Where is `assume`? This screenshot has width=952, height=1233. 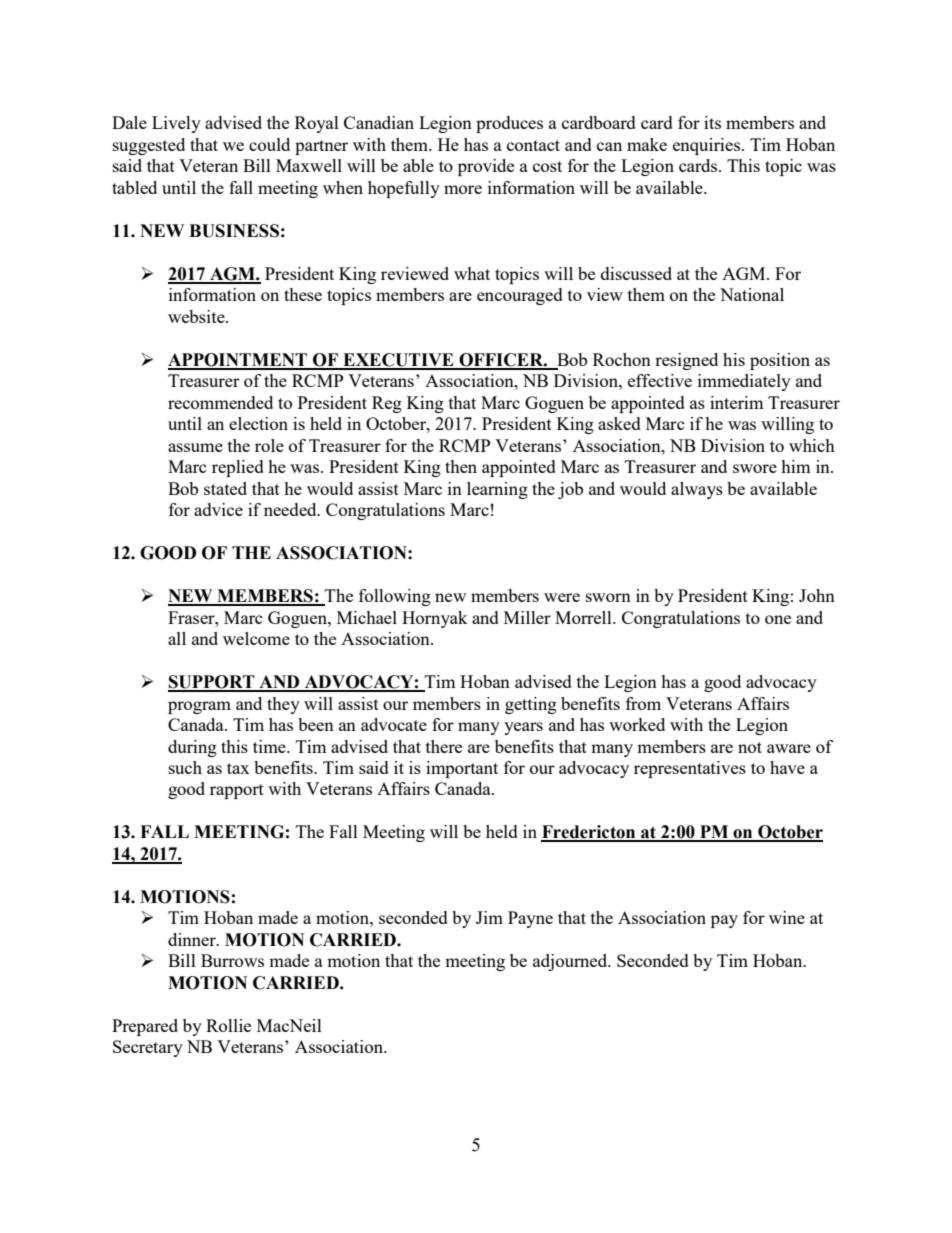 assume is located at coordinates (195, 447).
